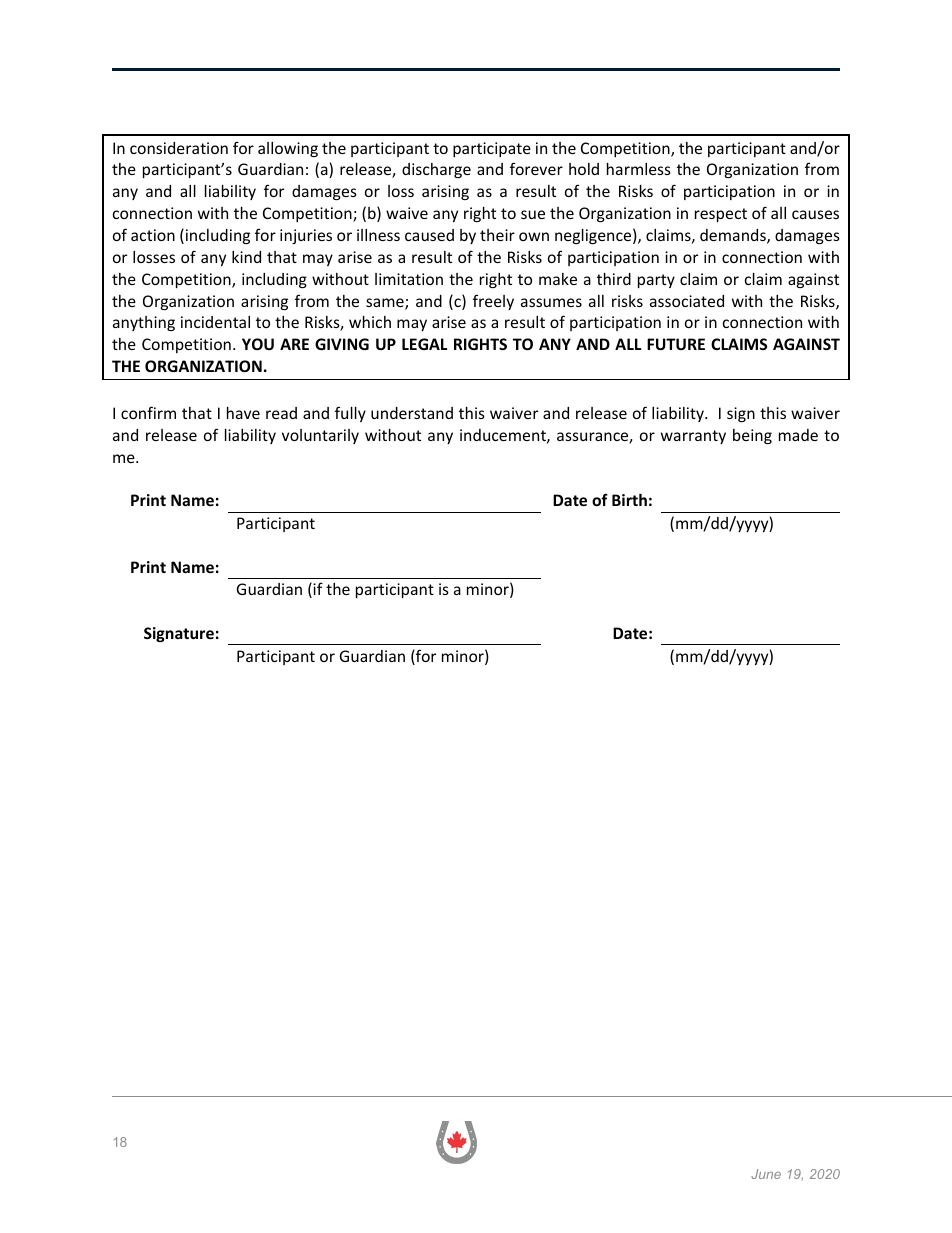  I want to click on respect, so click(721, 215).
